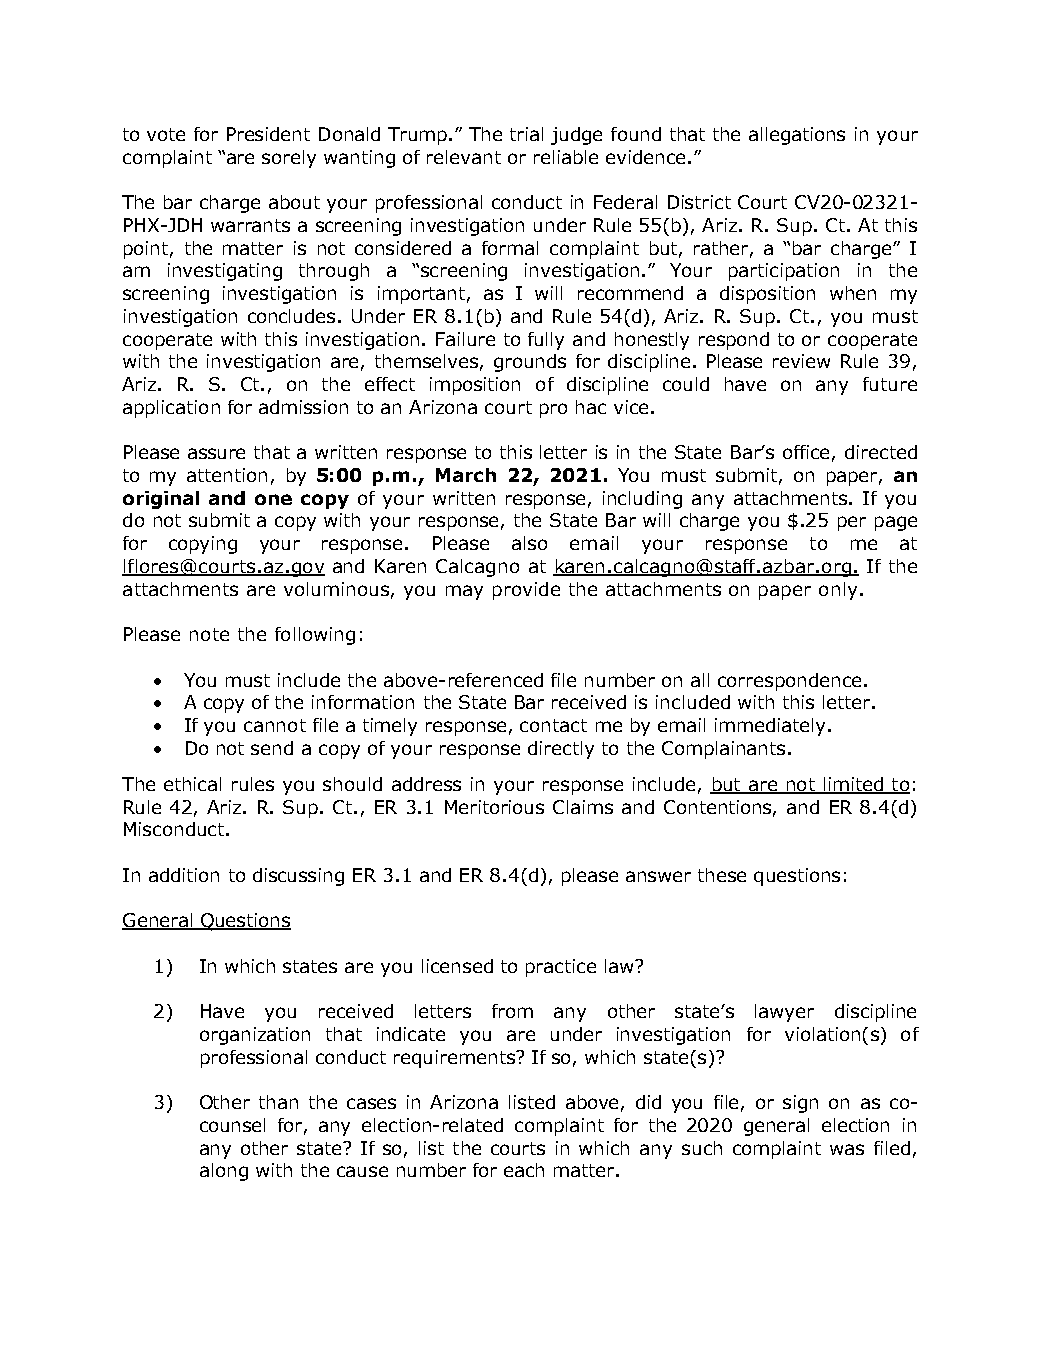 The image size is (1040, 1346). I want to click on sorely, so click(289, 159).
